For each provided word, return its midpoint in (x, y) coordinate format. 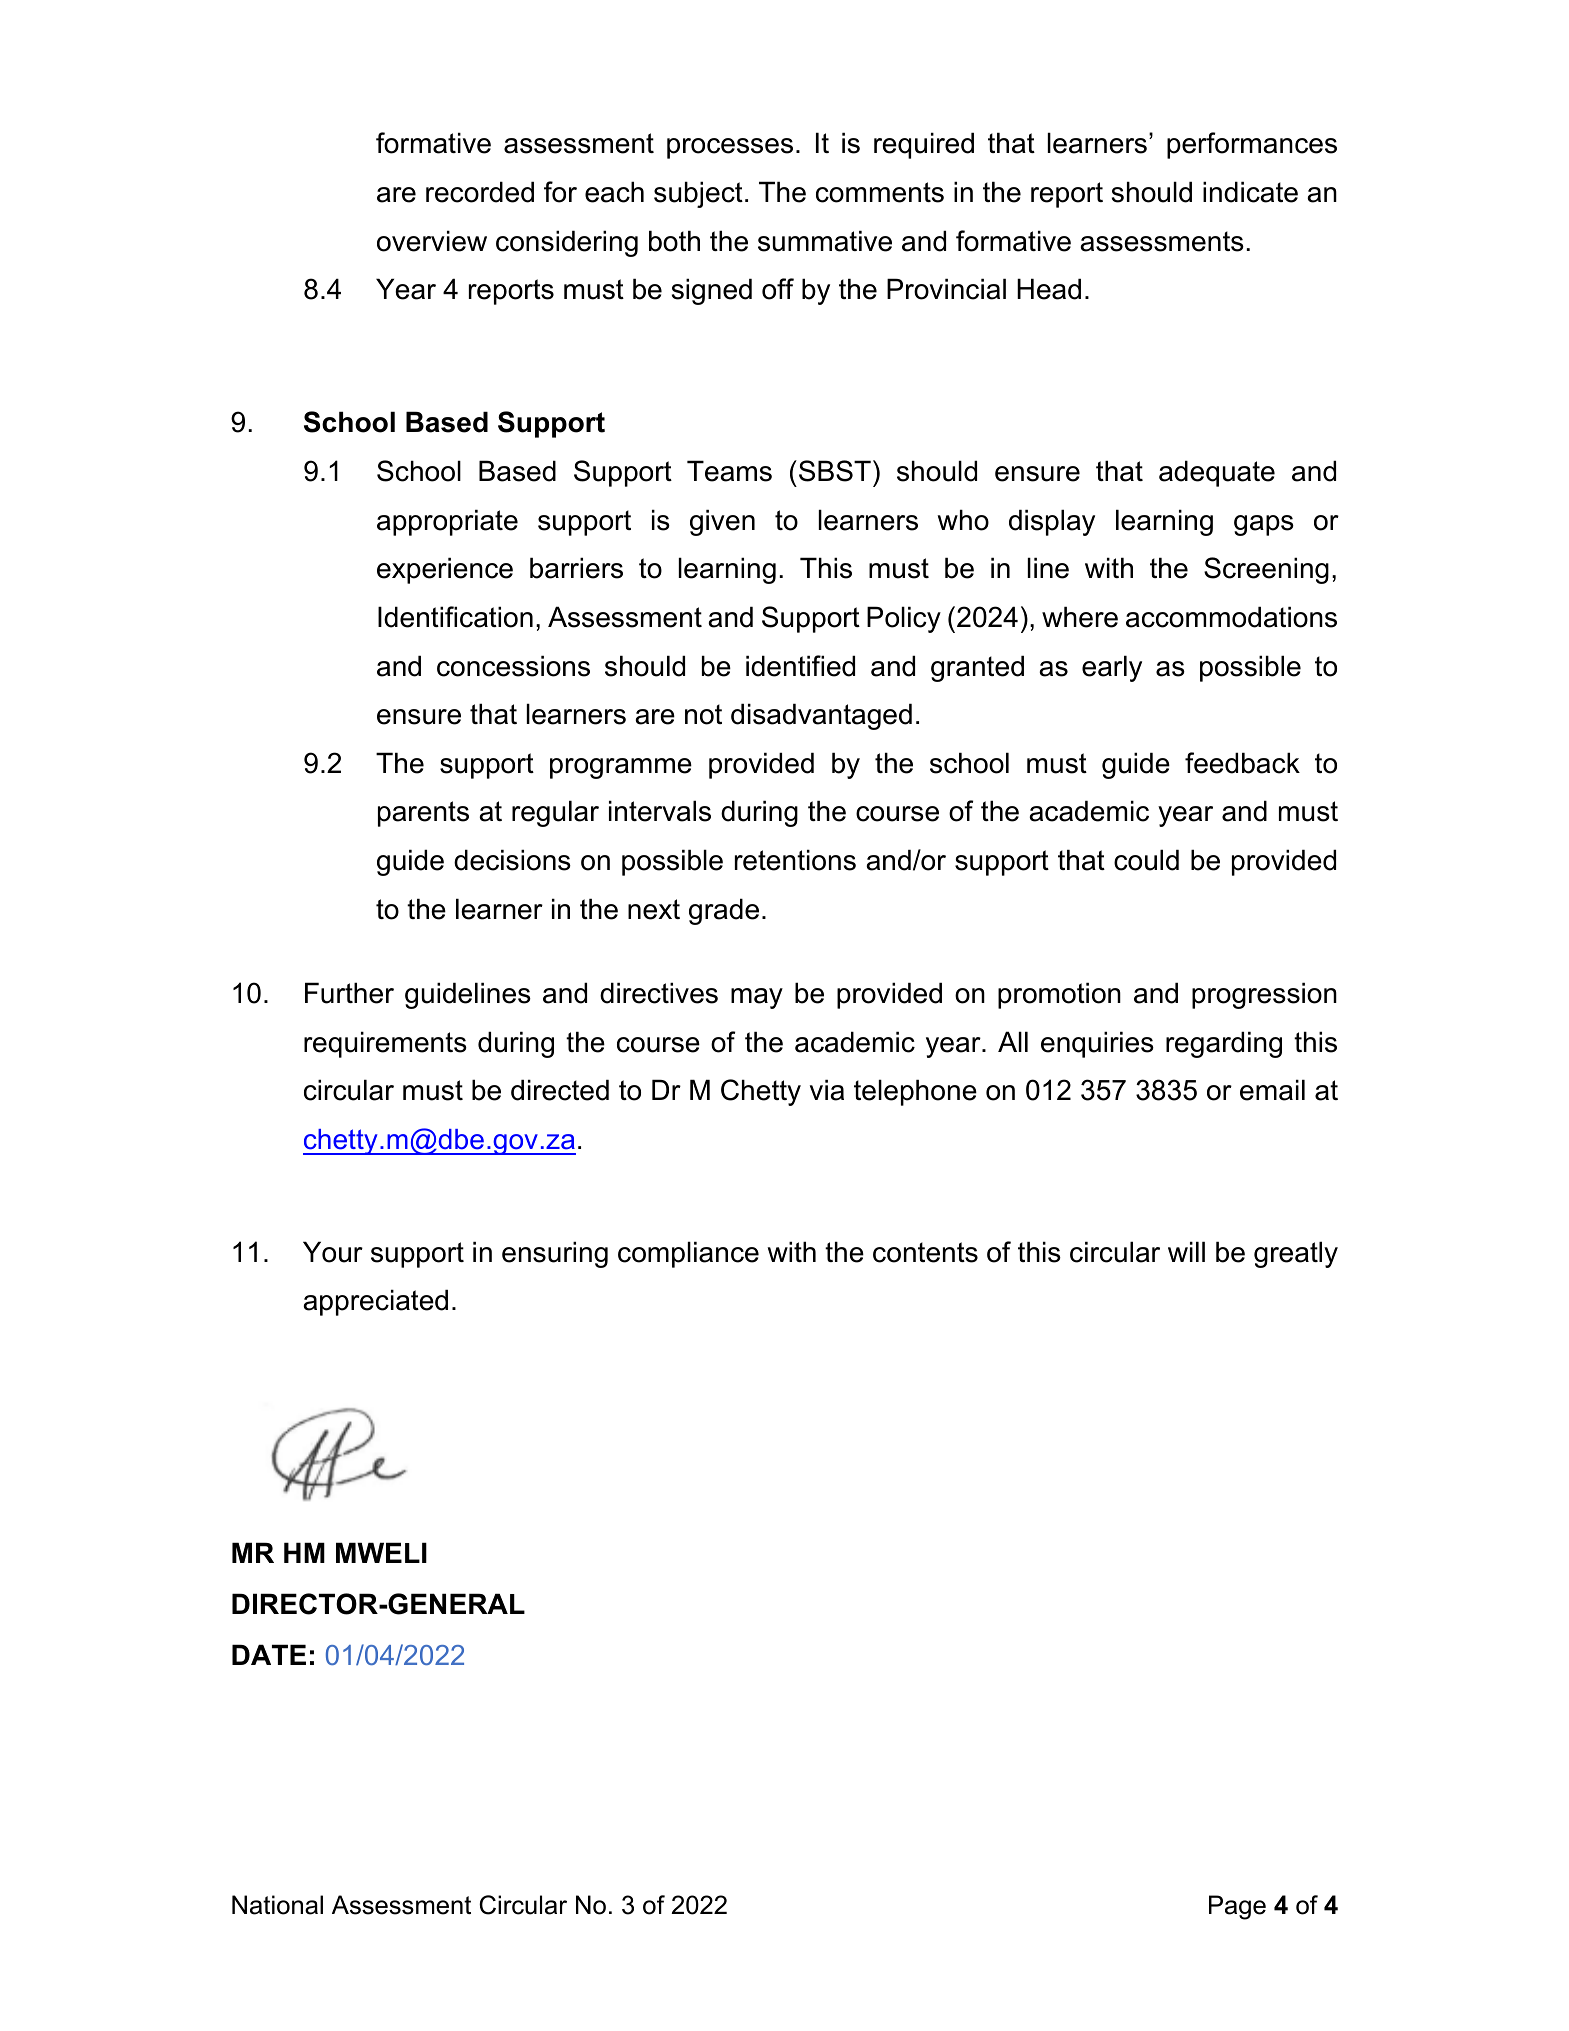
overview (432, 241)
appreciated (375, 1302)
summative (825, 241)
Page (1237, 1907)
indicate (1250, 192)
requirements (385, 1044)
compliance (688, 1254)
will (1186, 1251)
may (757, 998)
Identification (455, 617)
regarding (1224, 1044)
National (277, 1905)
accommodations (1231, 617)
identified (800, 666)
